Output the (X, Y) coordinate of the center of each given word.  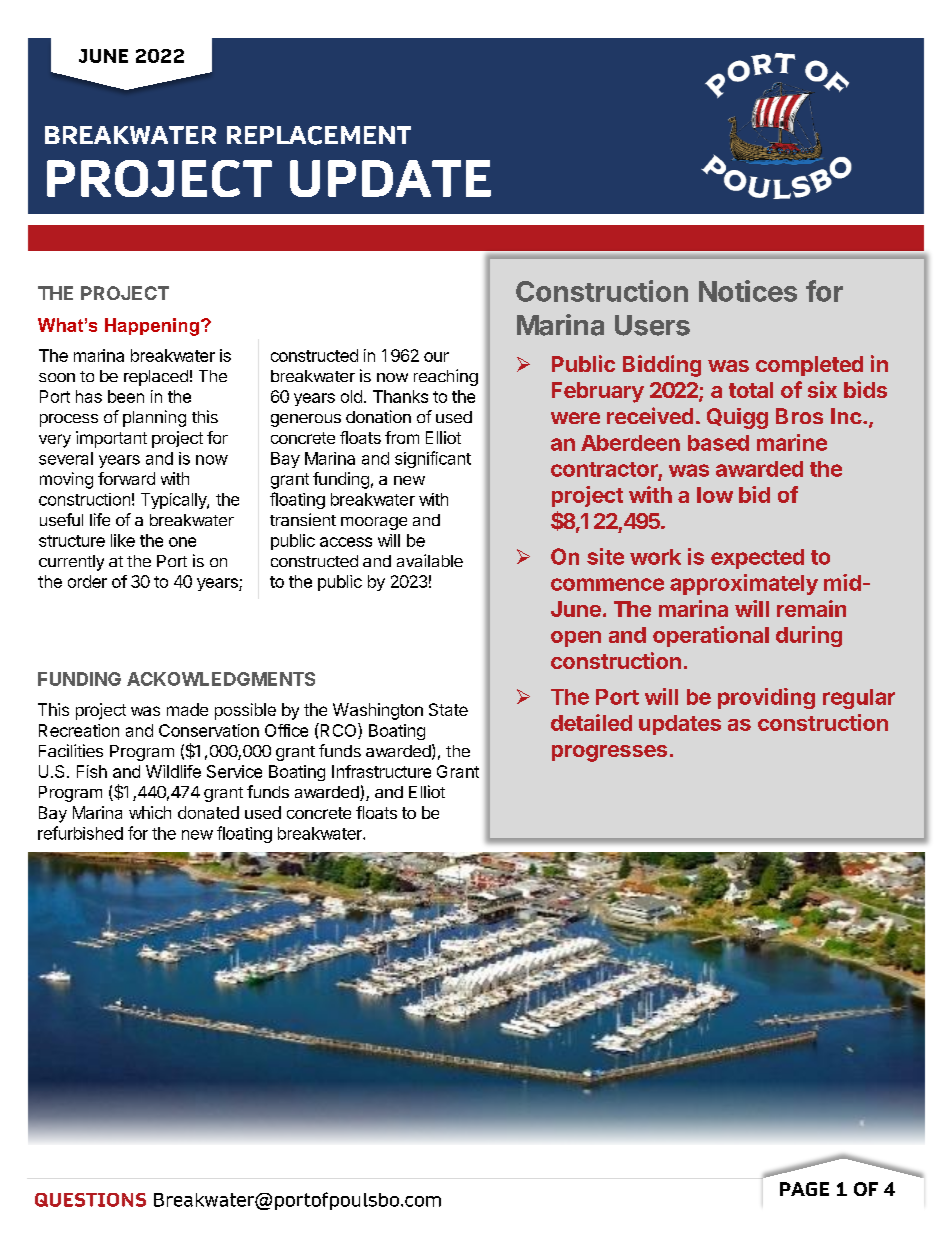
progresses (609, 753)
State (448, 709)
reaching (446, 377)
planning (154, 418)
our (436, 357)
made (187, 709)
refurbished (80, 833)
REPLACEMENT (319, 135)
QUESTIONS (90, 1200)
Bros (799, 416)
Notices (748, 291)
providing (766, 698)
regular (859, 699)
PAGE (804, 1189)
